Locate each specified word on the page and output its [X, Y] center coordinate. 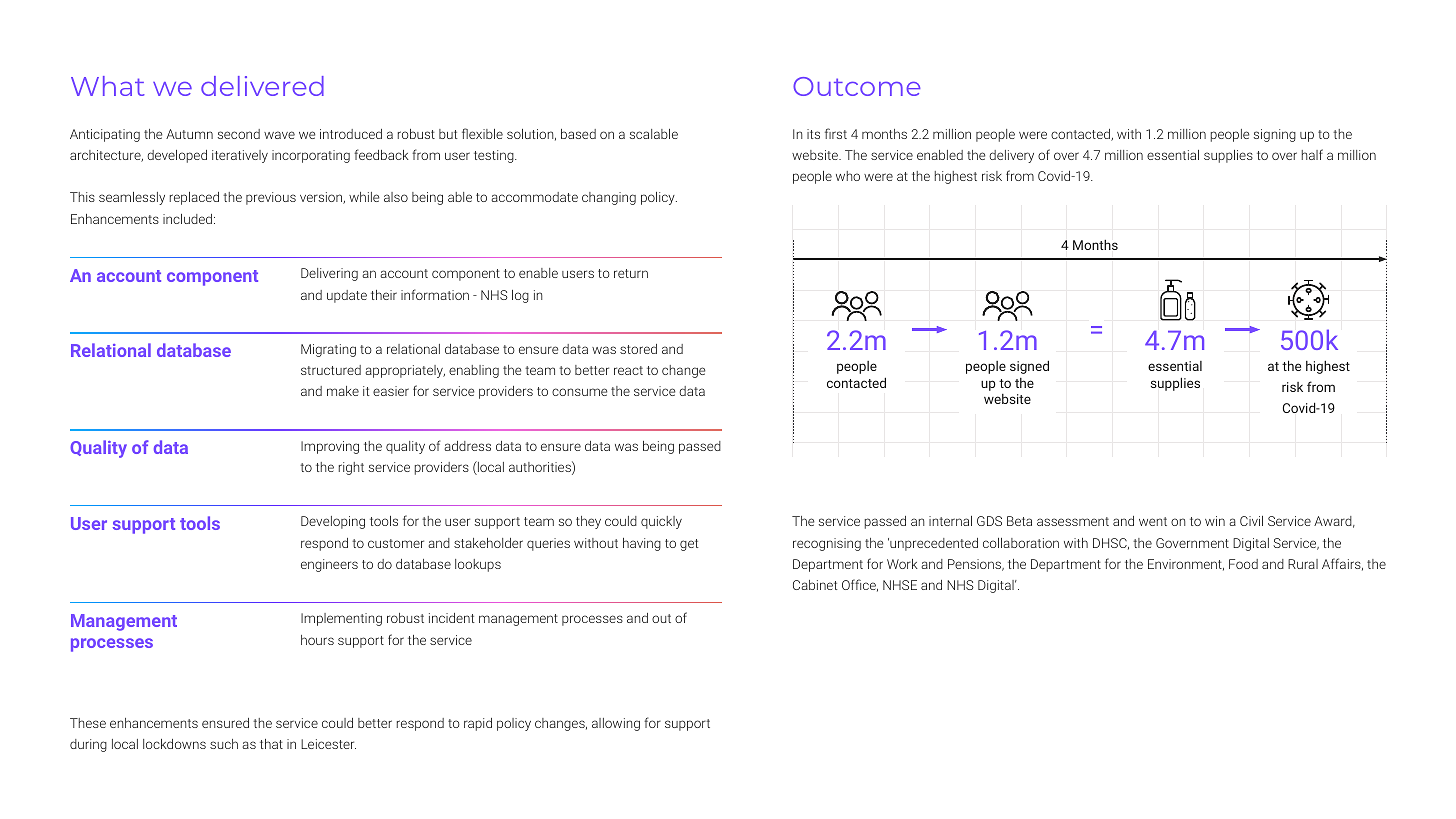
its [813, 134]
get [689, 545]
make [343, 391]
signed [1029, 367]
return [631, 273]
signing [1275, 135]
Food [1243, 564]
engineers [329, 565]
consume [579, 392]
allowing [616, 724]
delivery [1011, 156]
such [224, 744]
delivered [262, 86]
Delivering [329, 274]
